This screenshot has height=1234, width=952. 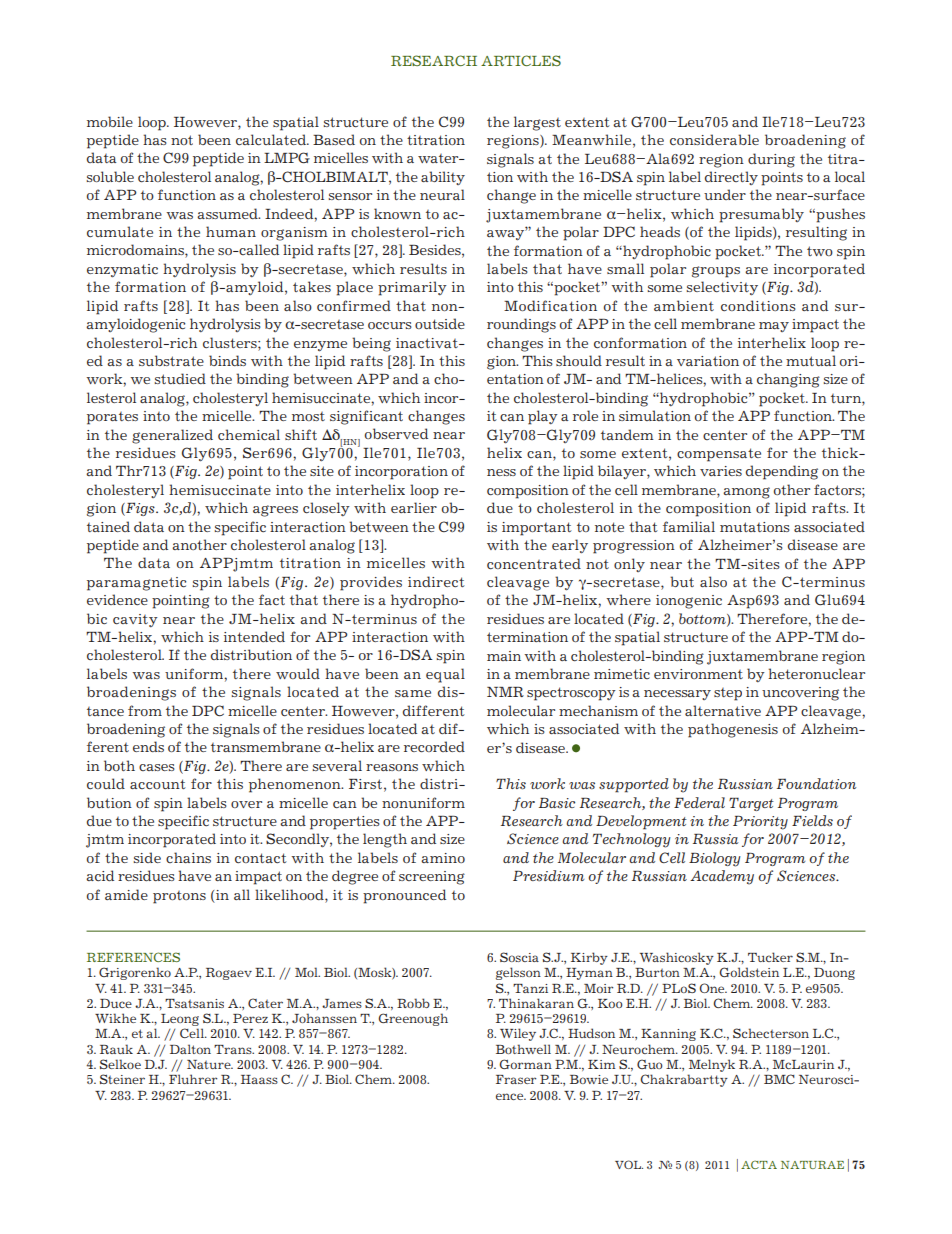 What do you see at coordinates (516, 1079) in the screenshot?
I see `Fraser` at bounding box center [516, 1079].
